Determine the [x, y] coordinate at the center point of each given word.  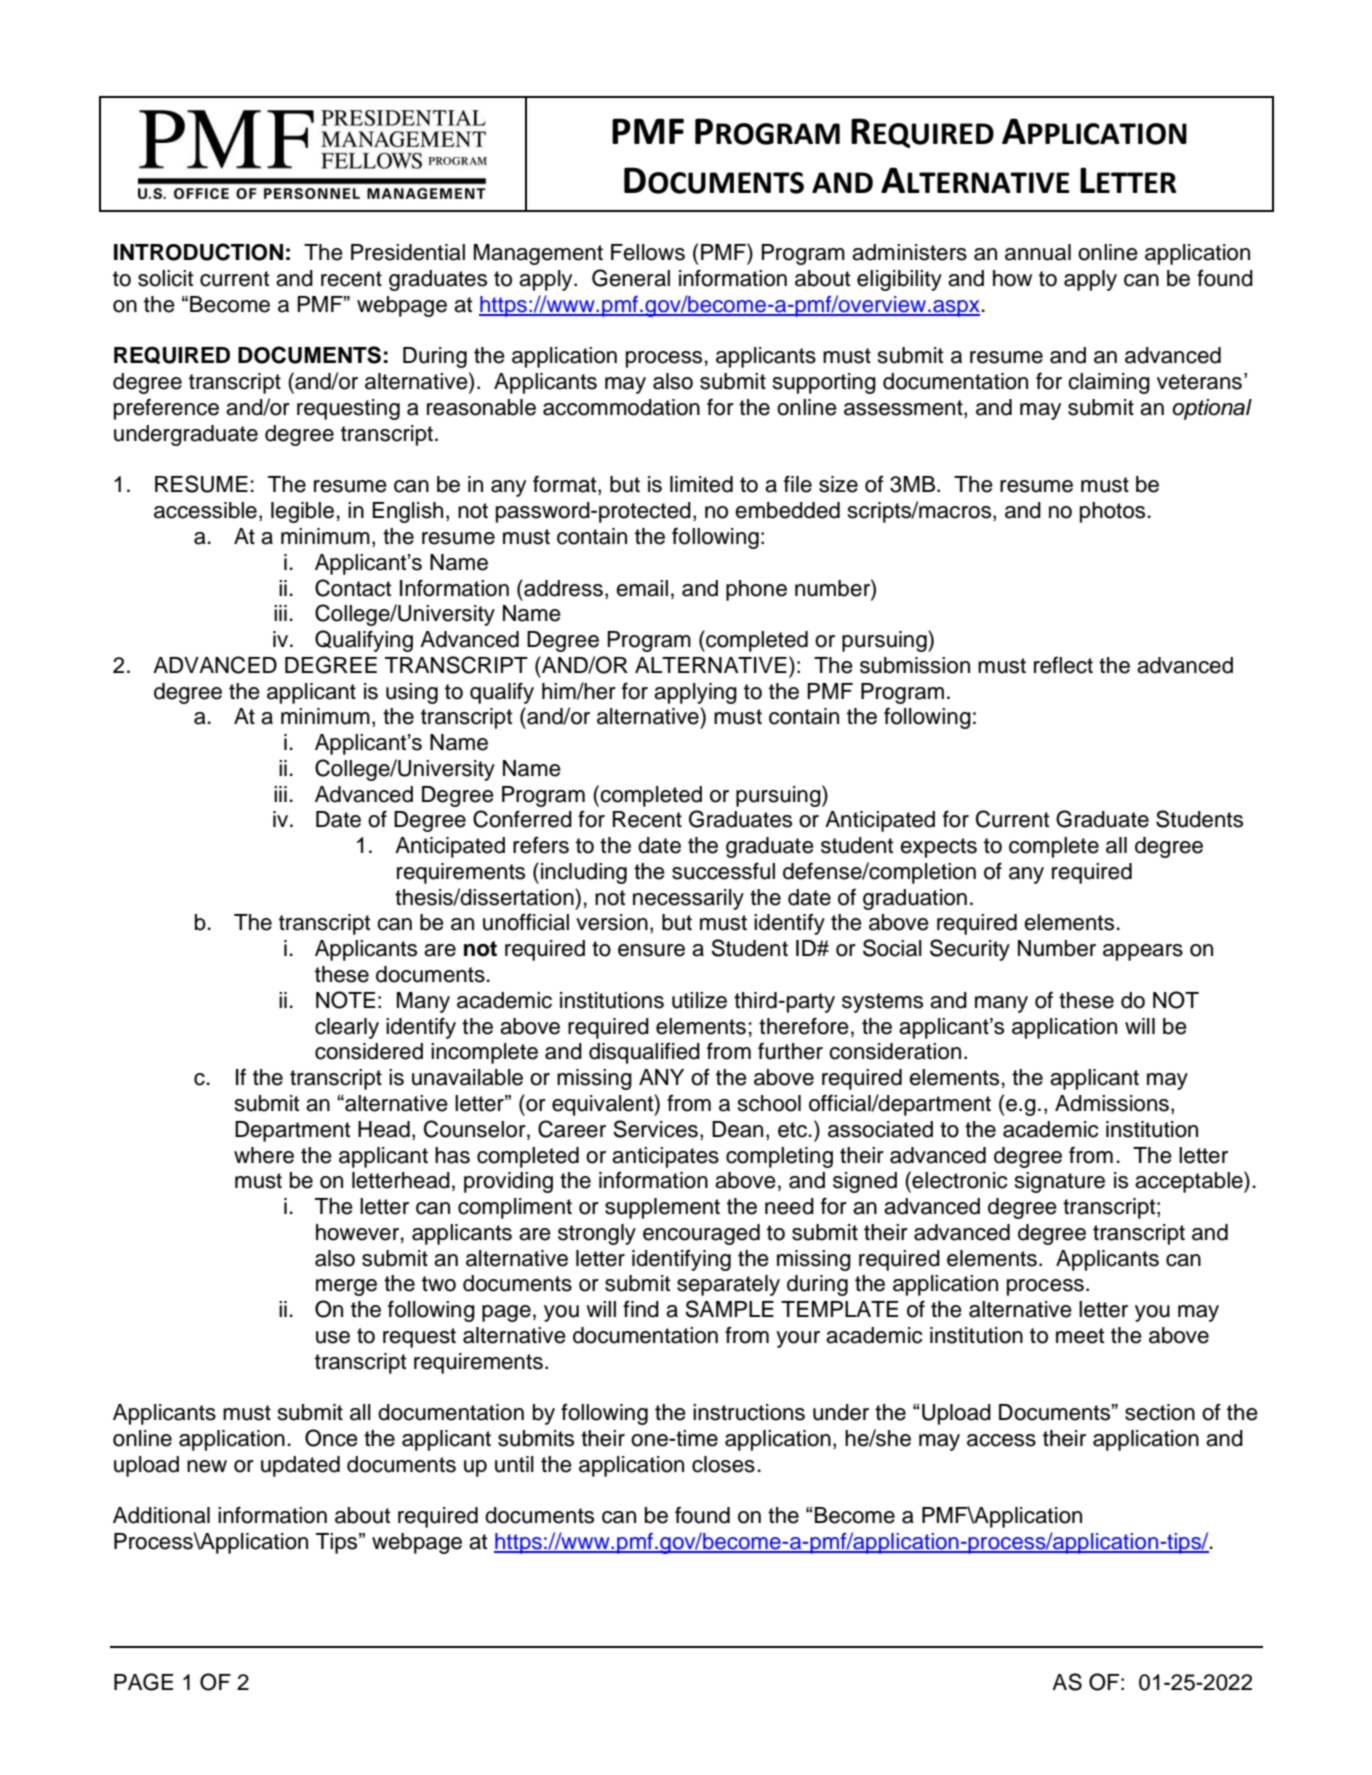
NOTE [345, 1000]
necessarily [688, 899]
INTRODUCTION [198, 252]
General [631, 278]
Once [331, 1438]
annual [1038, 252]
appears [1143, 952]
